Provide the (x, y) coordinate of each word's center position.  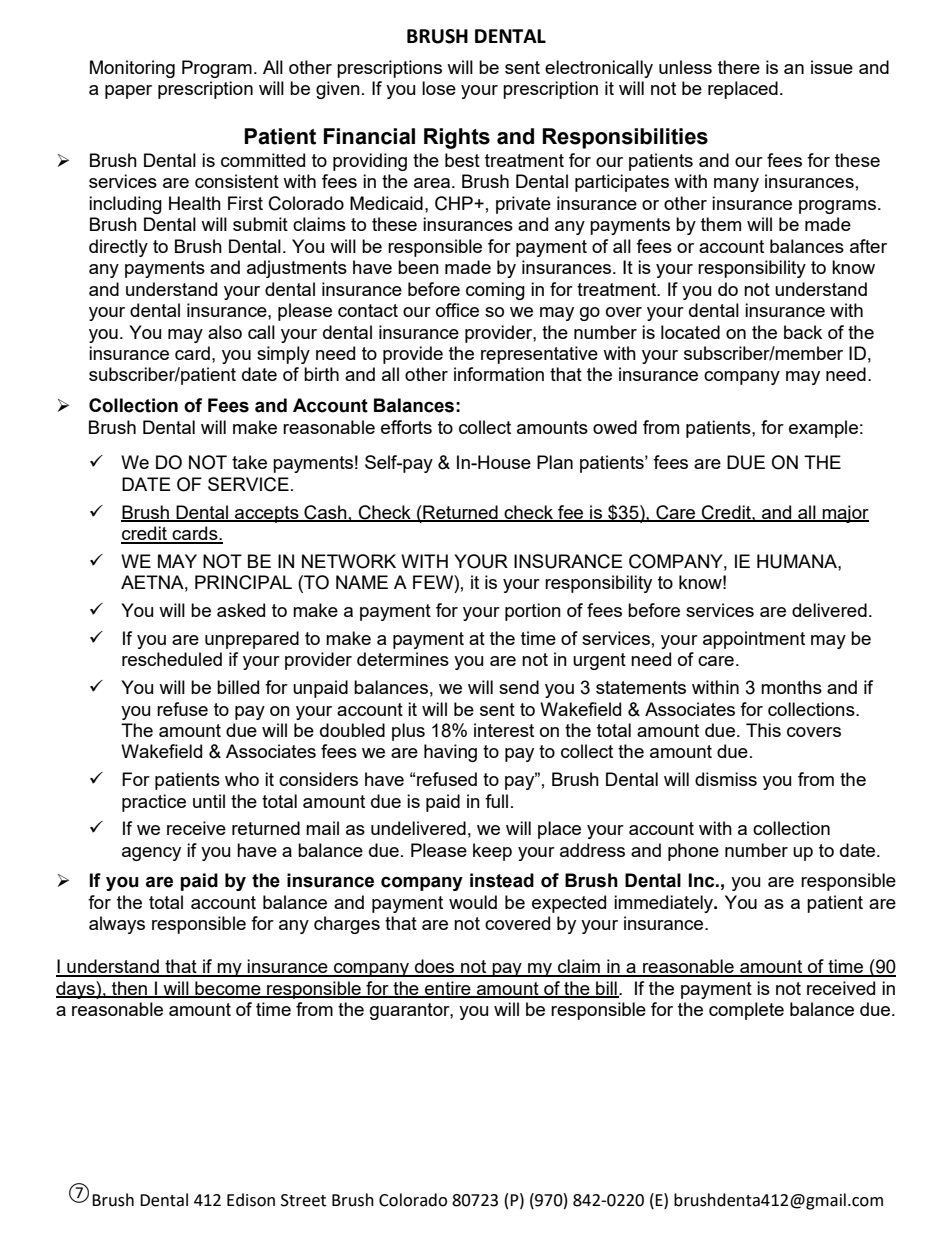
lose (439, 88)
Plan (555, 462)
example (823, 429)
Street (303, 1200)
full (496, 801)
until (209, 801)
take (249, 462)
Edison (251, 1200)
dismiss (726, 779)
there (739, 67)
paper (128, 92)
